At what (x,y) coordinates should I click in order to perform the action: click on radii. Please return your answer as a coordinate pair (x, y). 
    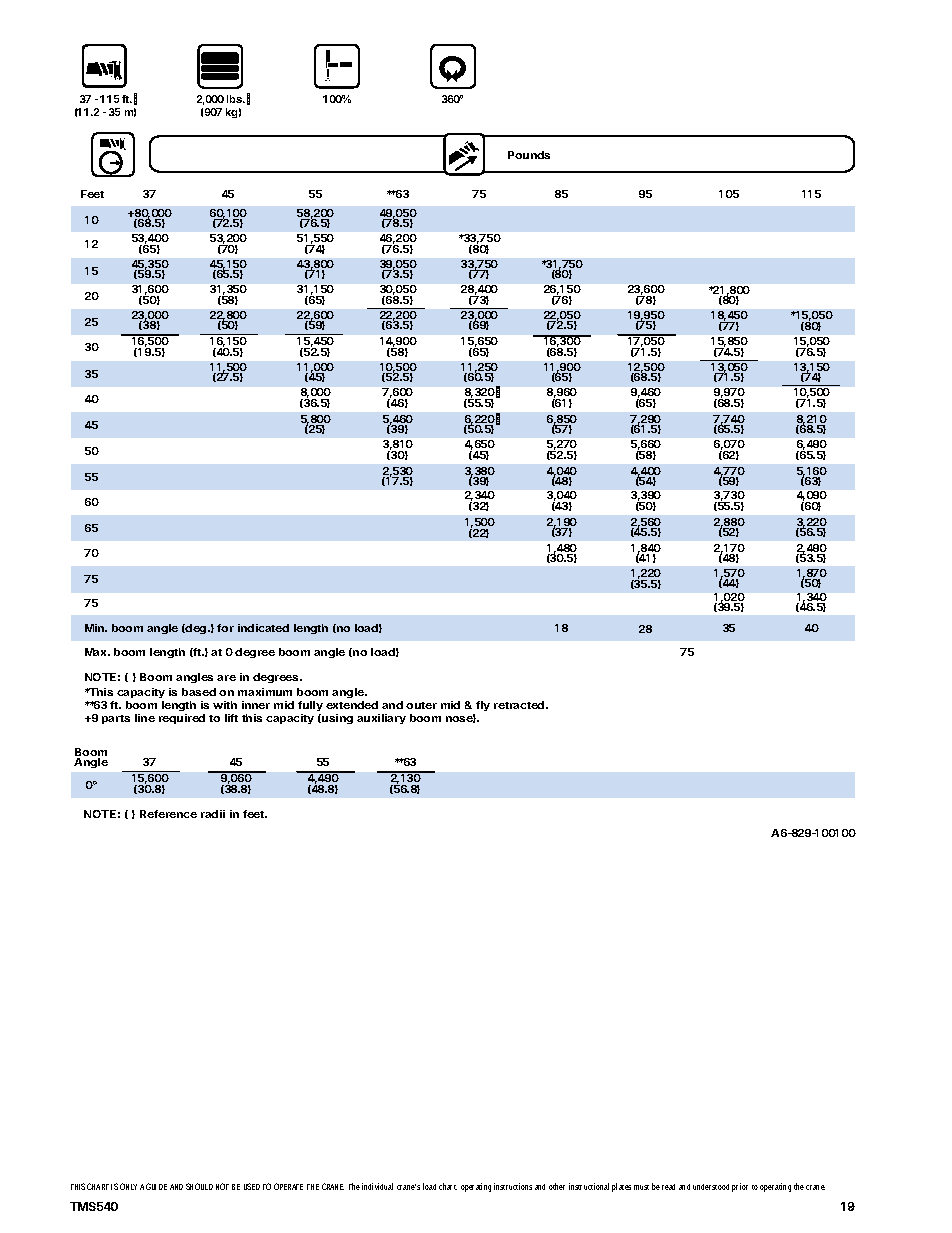
    Looking at the image, I should click on (213, 814).
